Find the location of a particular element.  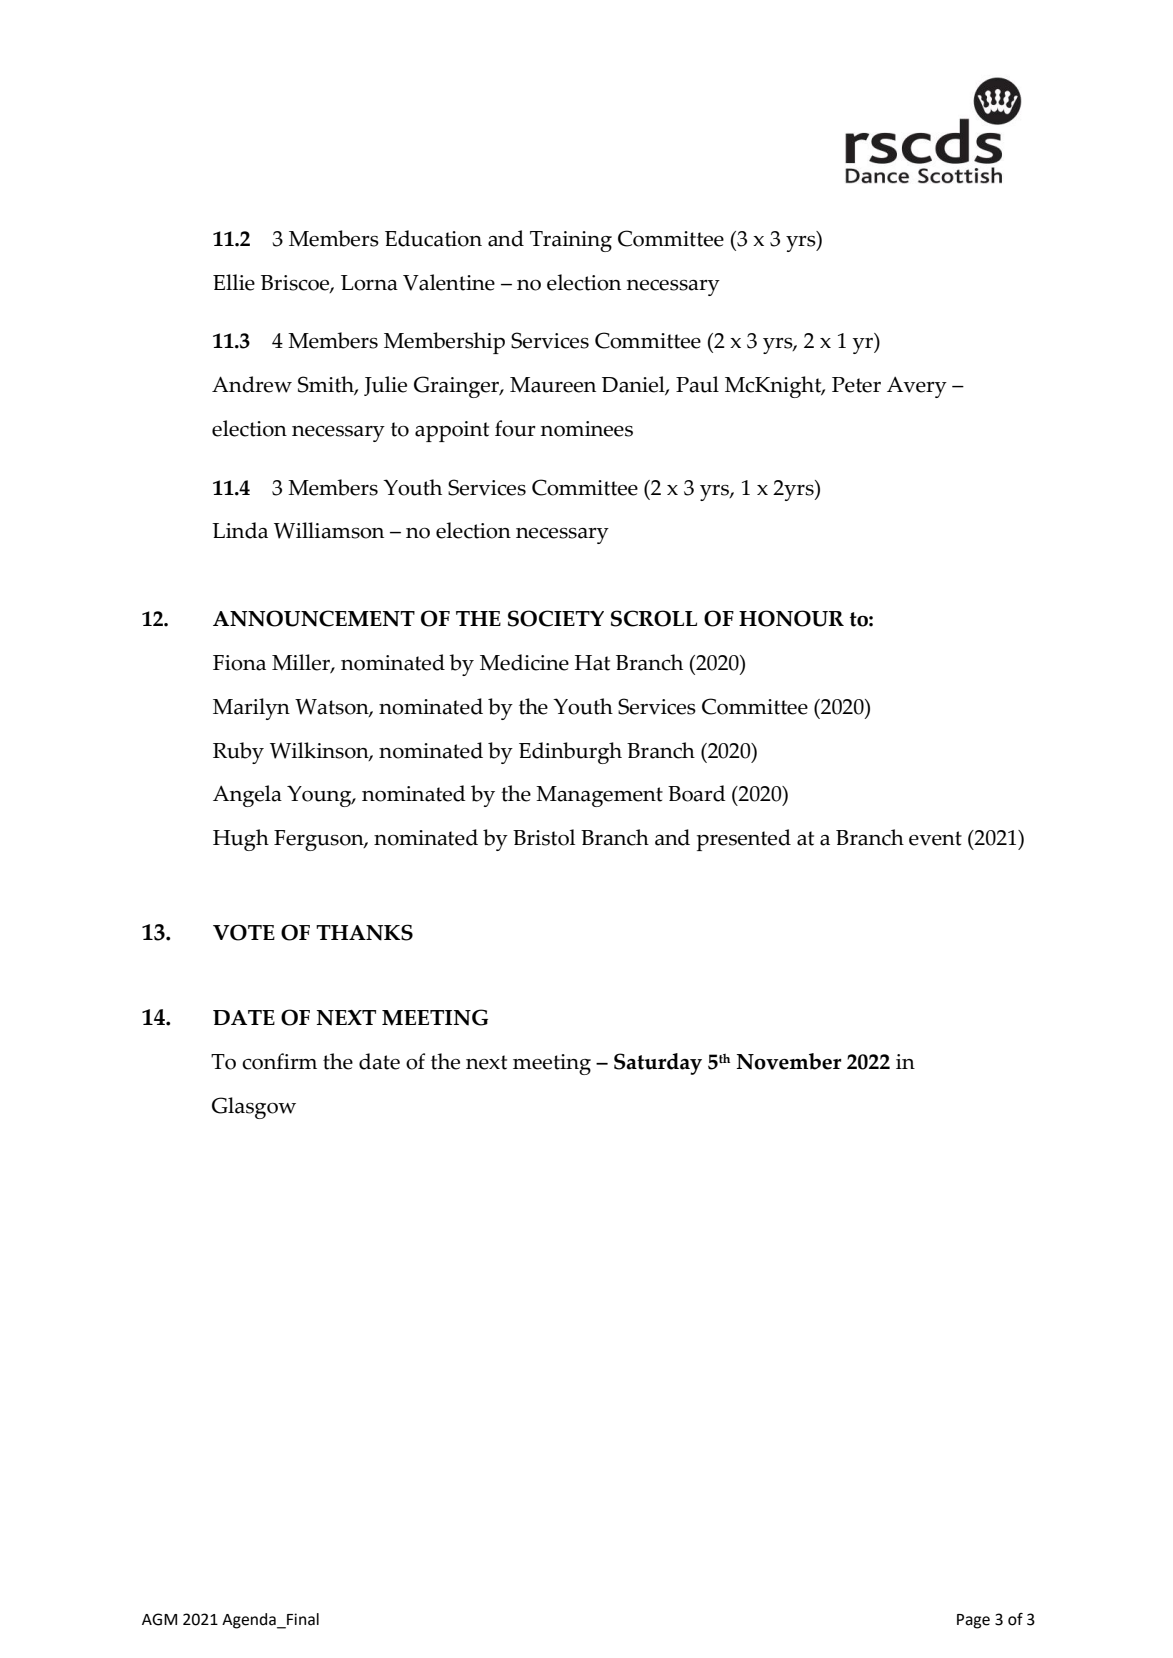

Peter is located at coordinates (856, 385).
